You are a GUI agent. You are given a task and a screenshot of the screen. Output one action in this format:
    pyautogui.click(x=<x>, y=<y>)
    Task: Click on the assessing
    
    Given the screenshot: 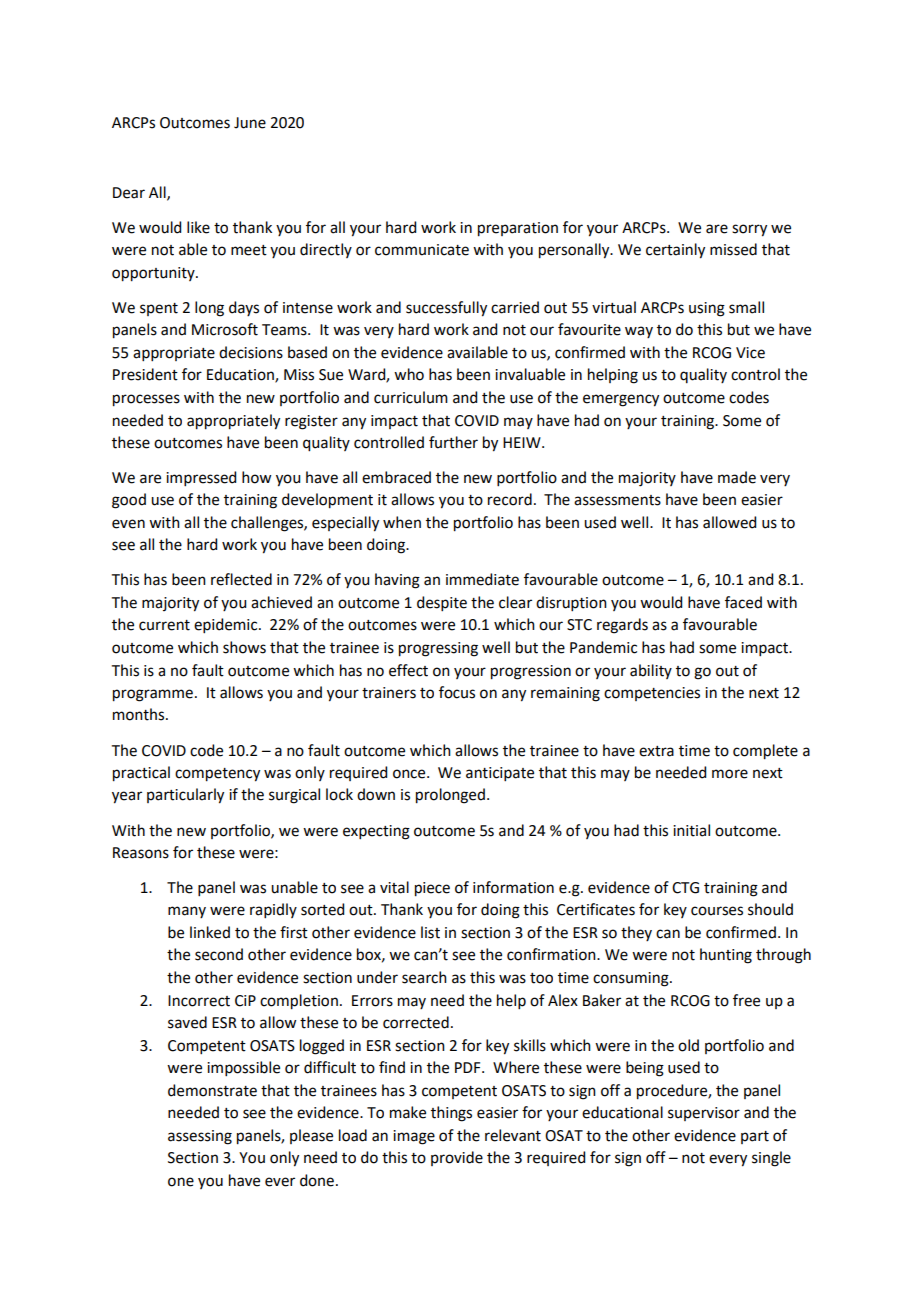 What is the action you would take?
    pyautogui.click(x=200, y=1137)
